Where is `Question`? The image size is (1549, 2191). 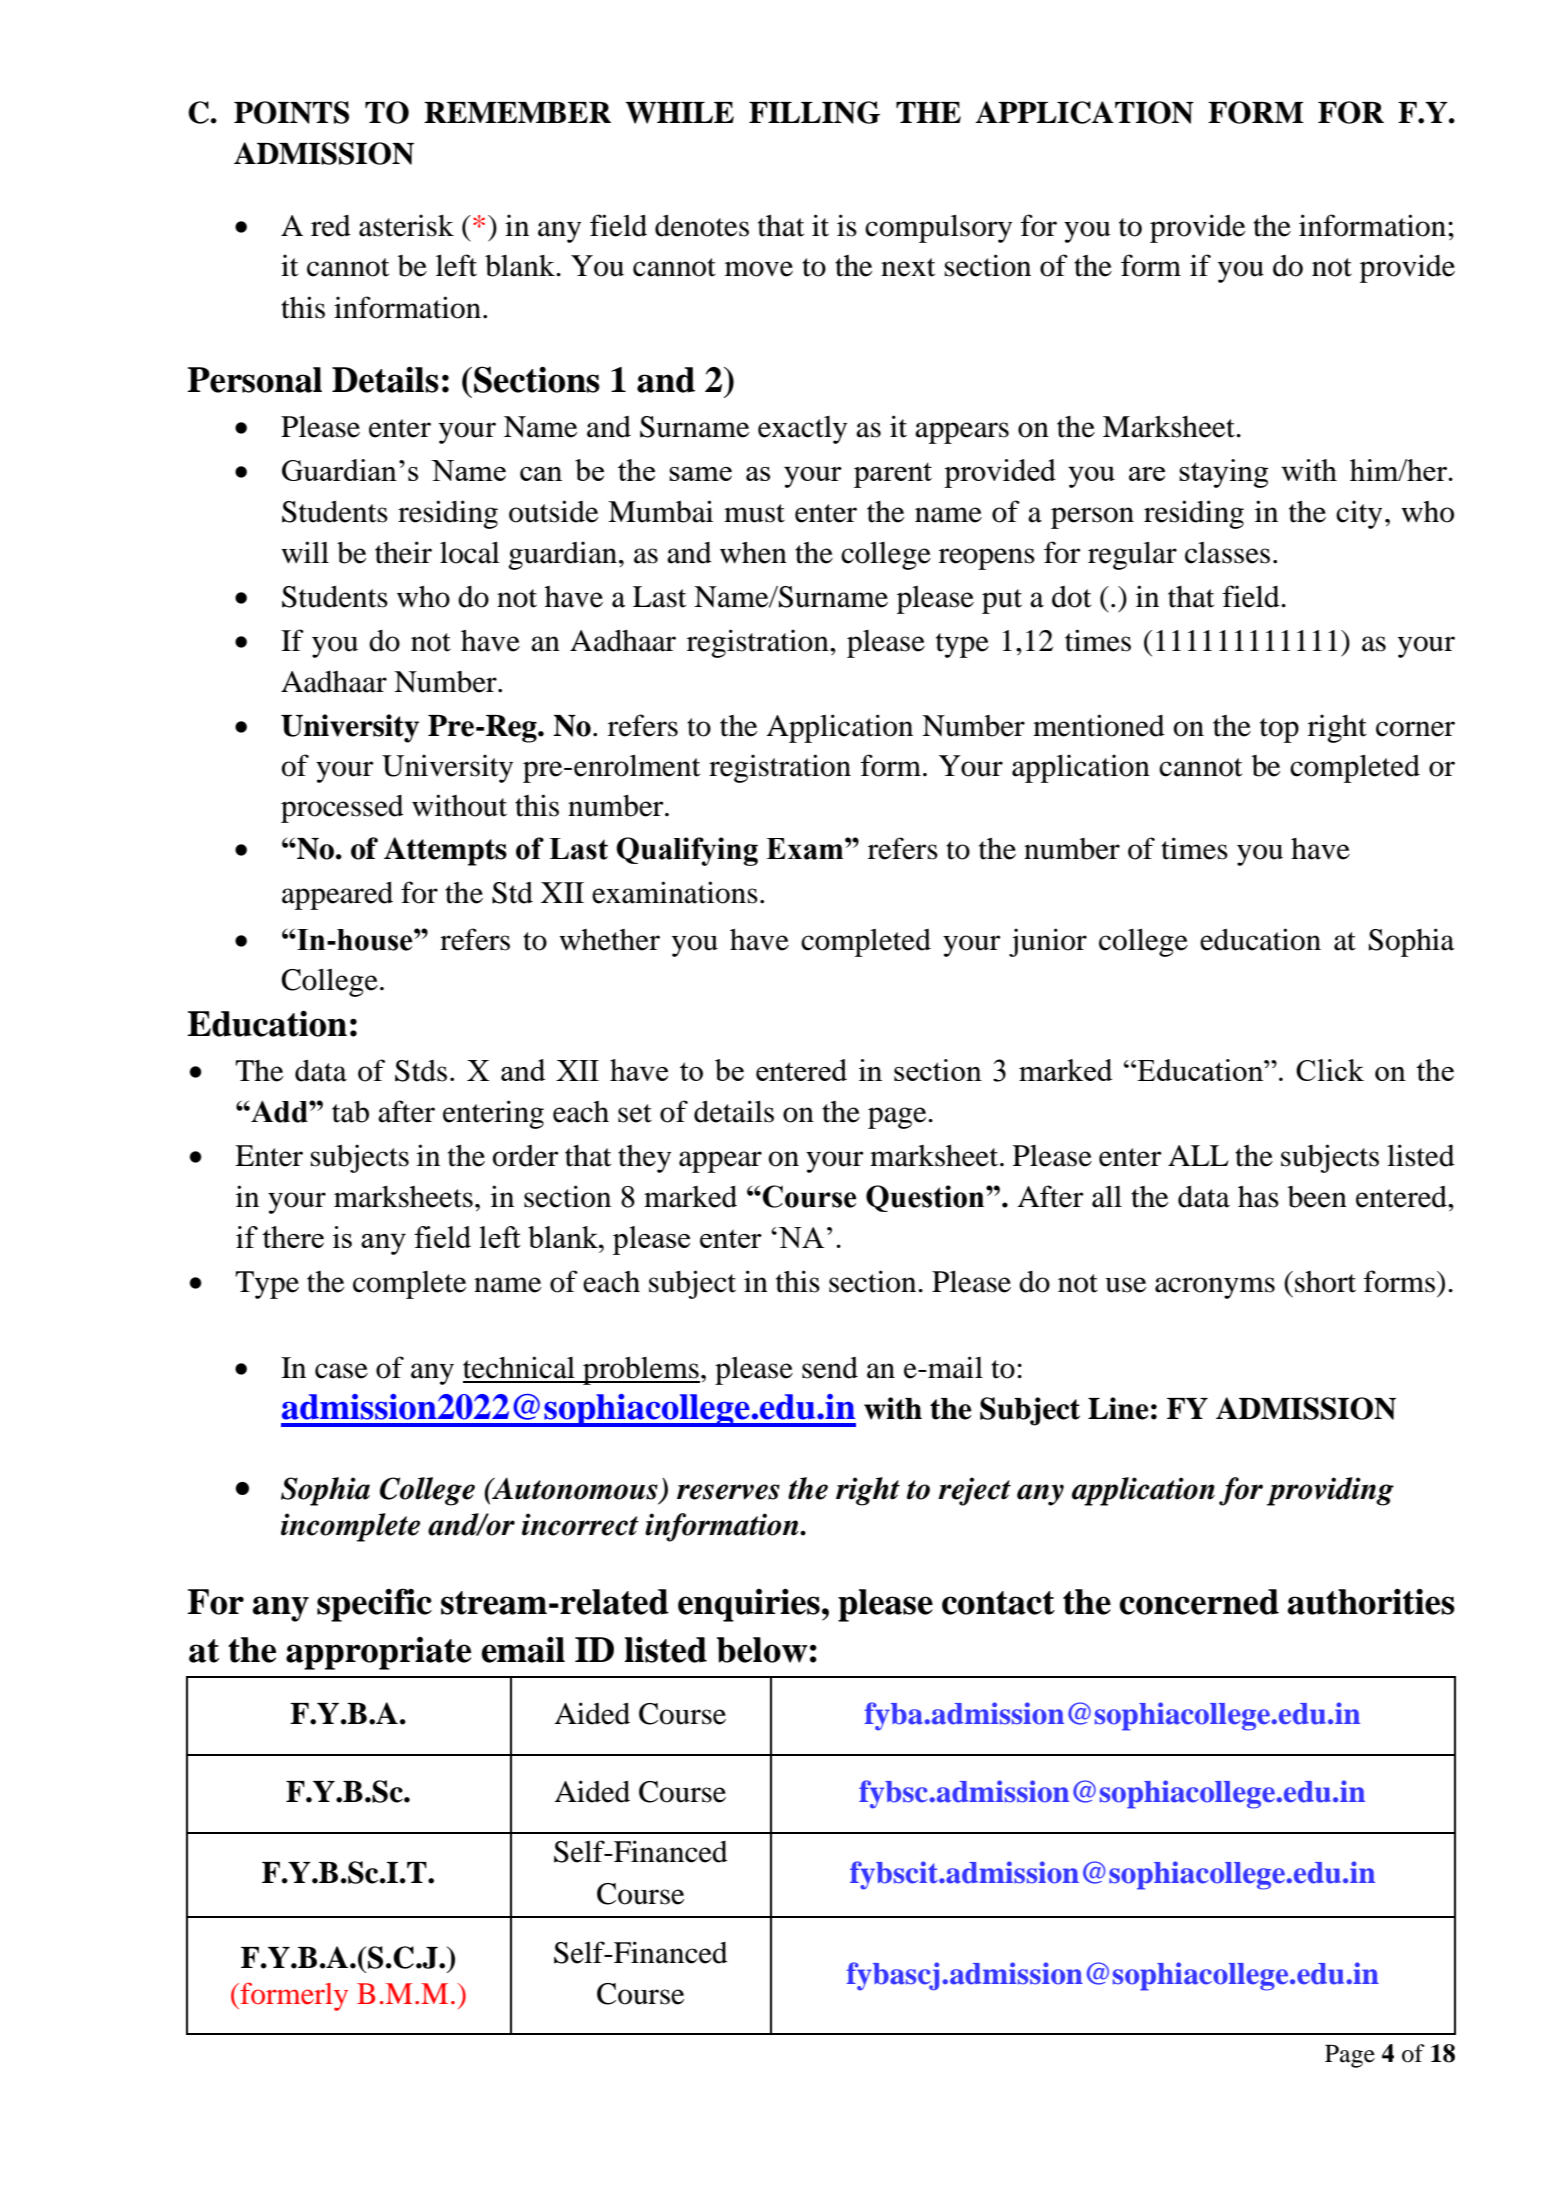
Question is located at coordinates (926, 1198).
